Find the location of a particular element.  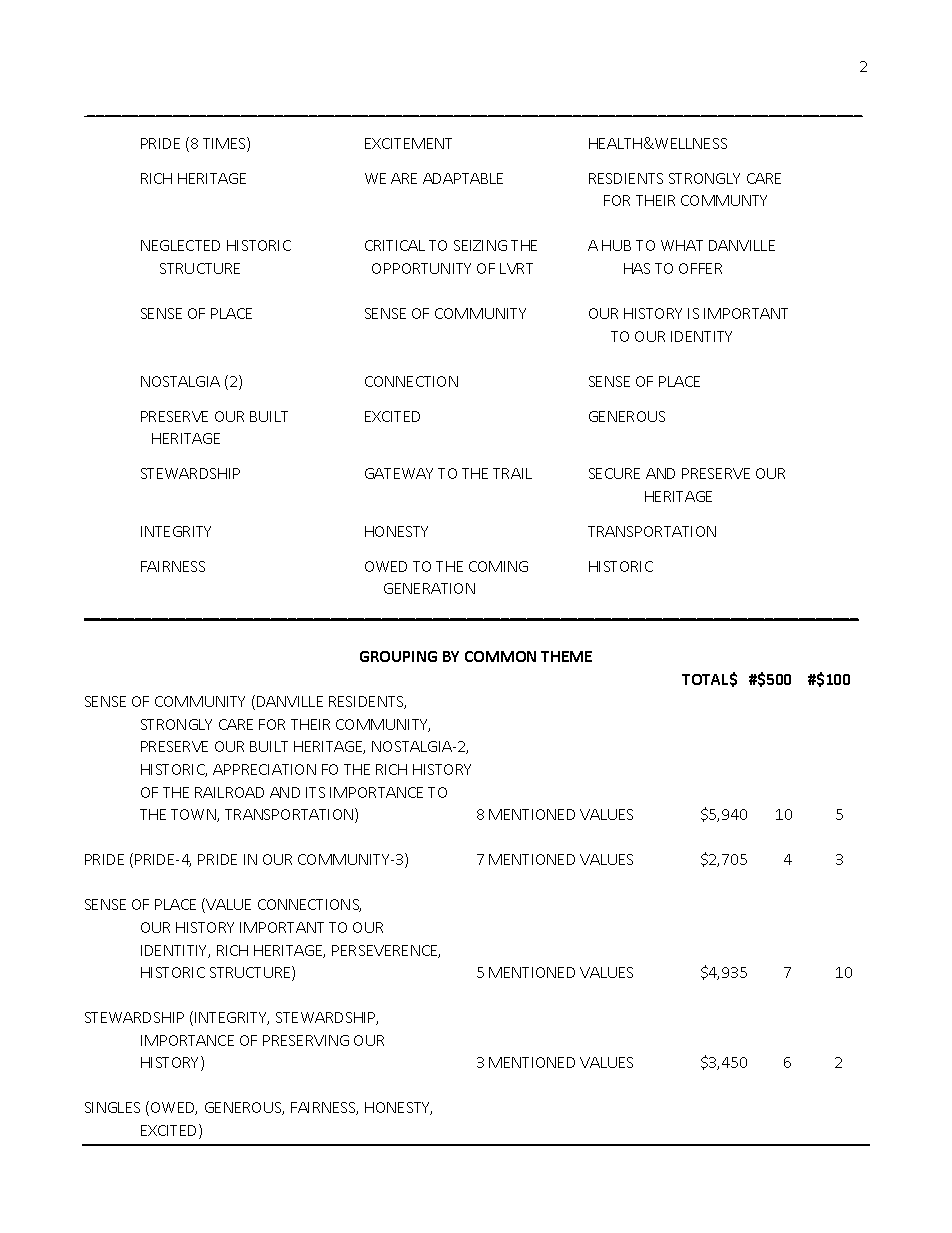

HUB is located at coordinates (616, 245).
